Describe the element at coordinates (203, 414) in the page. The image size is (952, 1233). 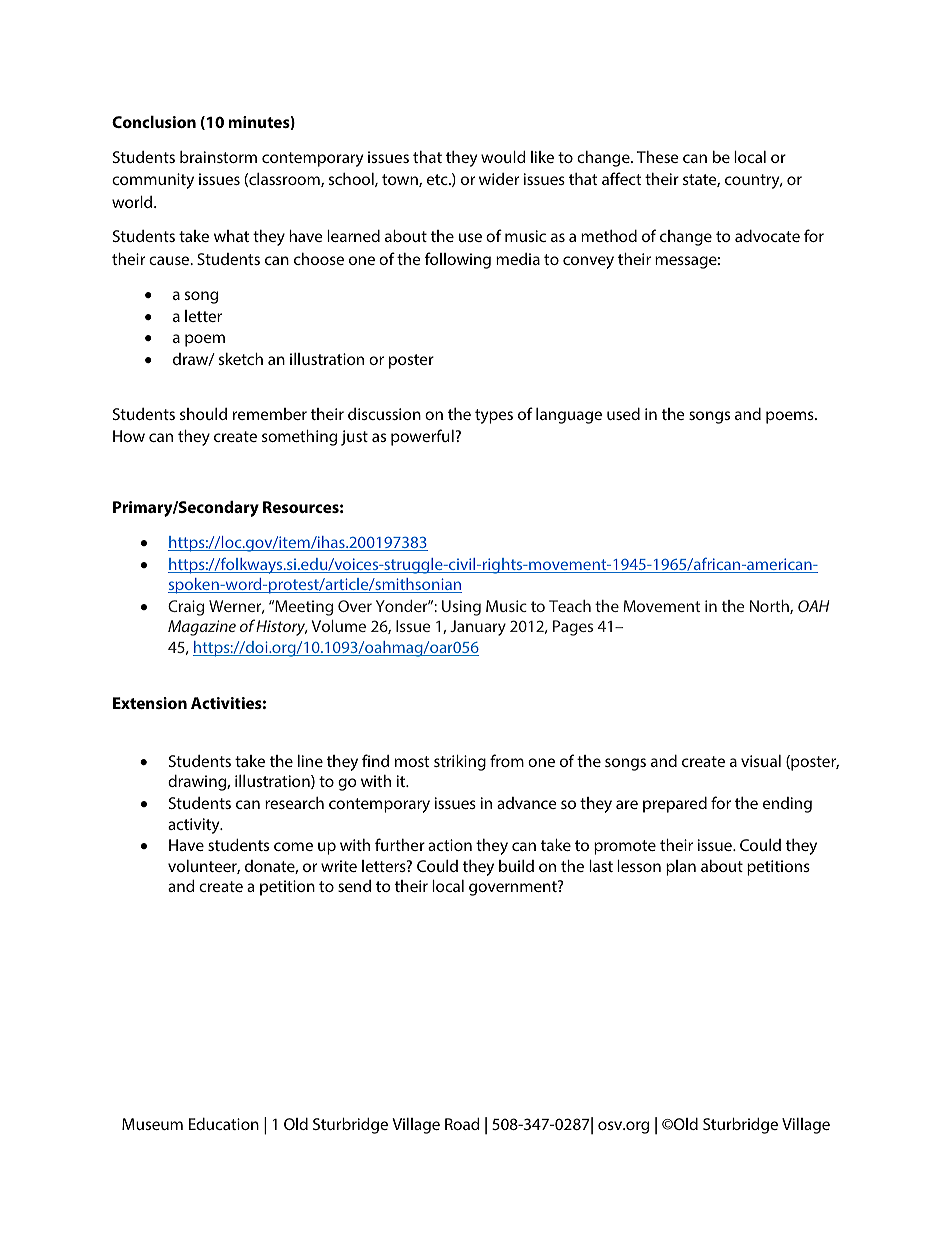
I see `should` at that location.
